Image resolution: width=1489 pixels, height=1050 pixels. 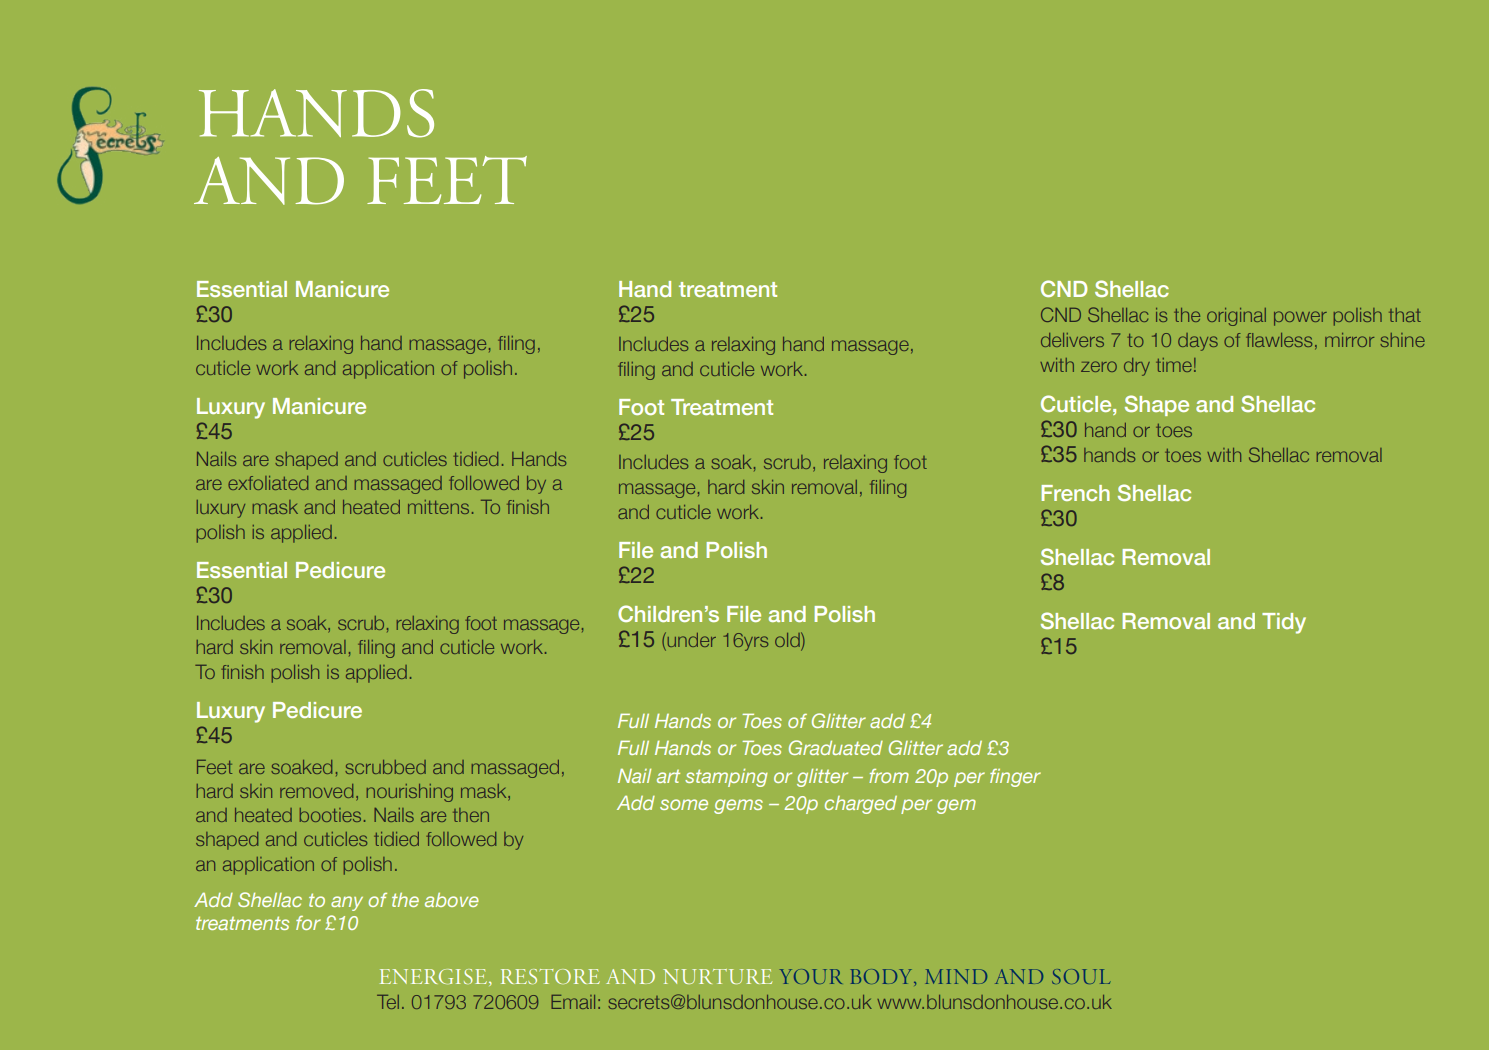 I want to click on Tidy, so click(x=1284, y=623).
